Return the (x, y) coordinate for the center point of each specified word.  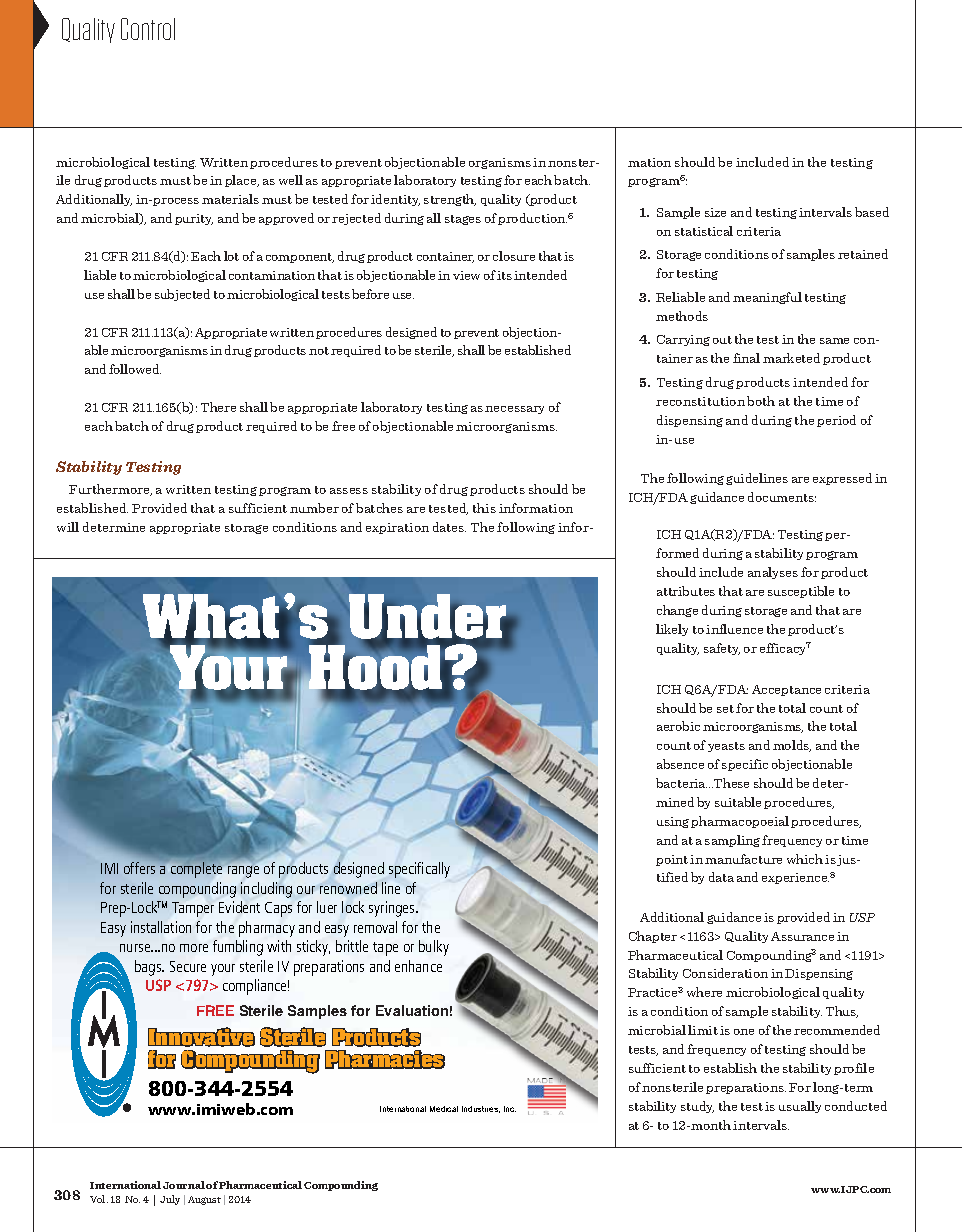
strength (450, 200)
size (715, 212)
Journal (184, 1185)
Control (148, 29)
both (761, 401)
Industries (481, 1109)
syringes (393, 909)
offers (139, 868)
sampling (732, 841)
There (218, 407)
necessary (514, 410)
